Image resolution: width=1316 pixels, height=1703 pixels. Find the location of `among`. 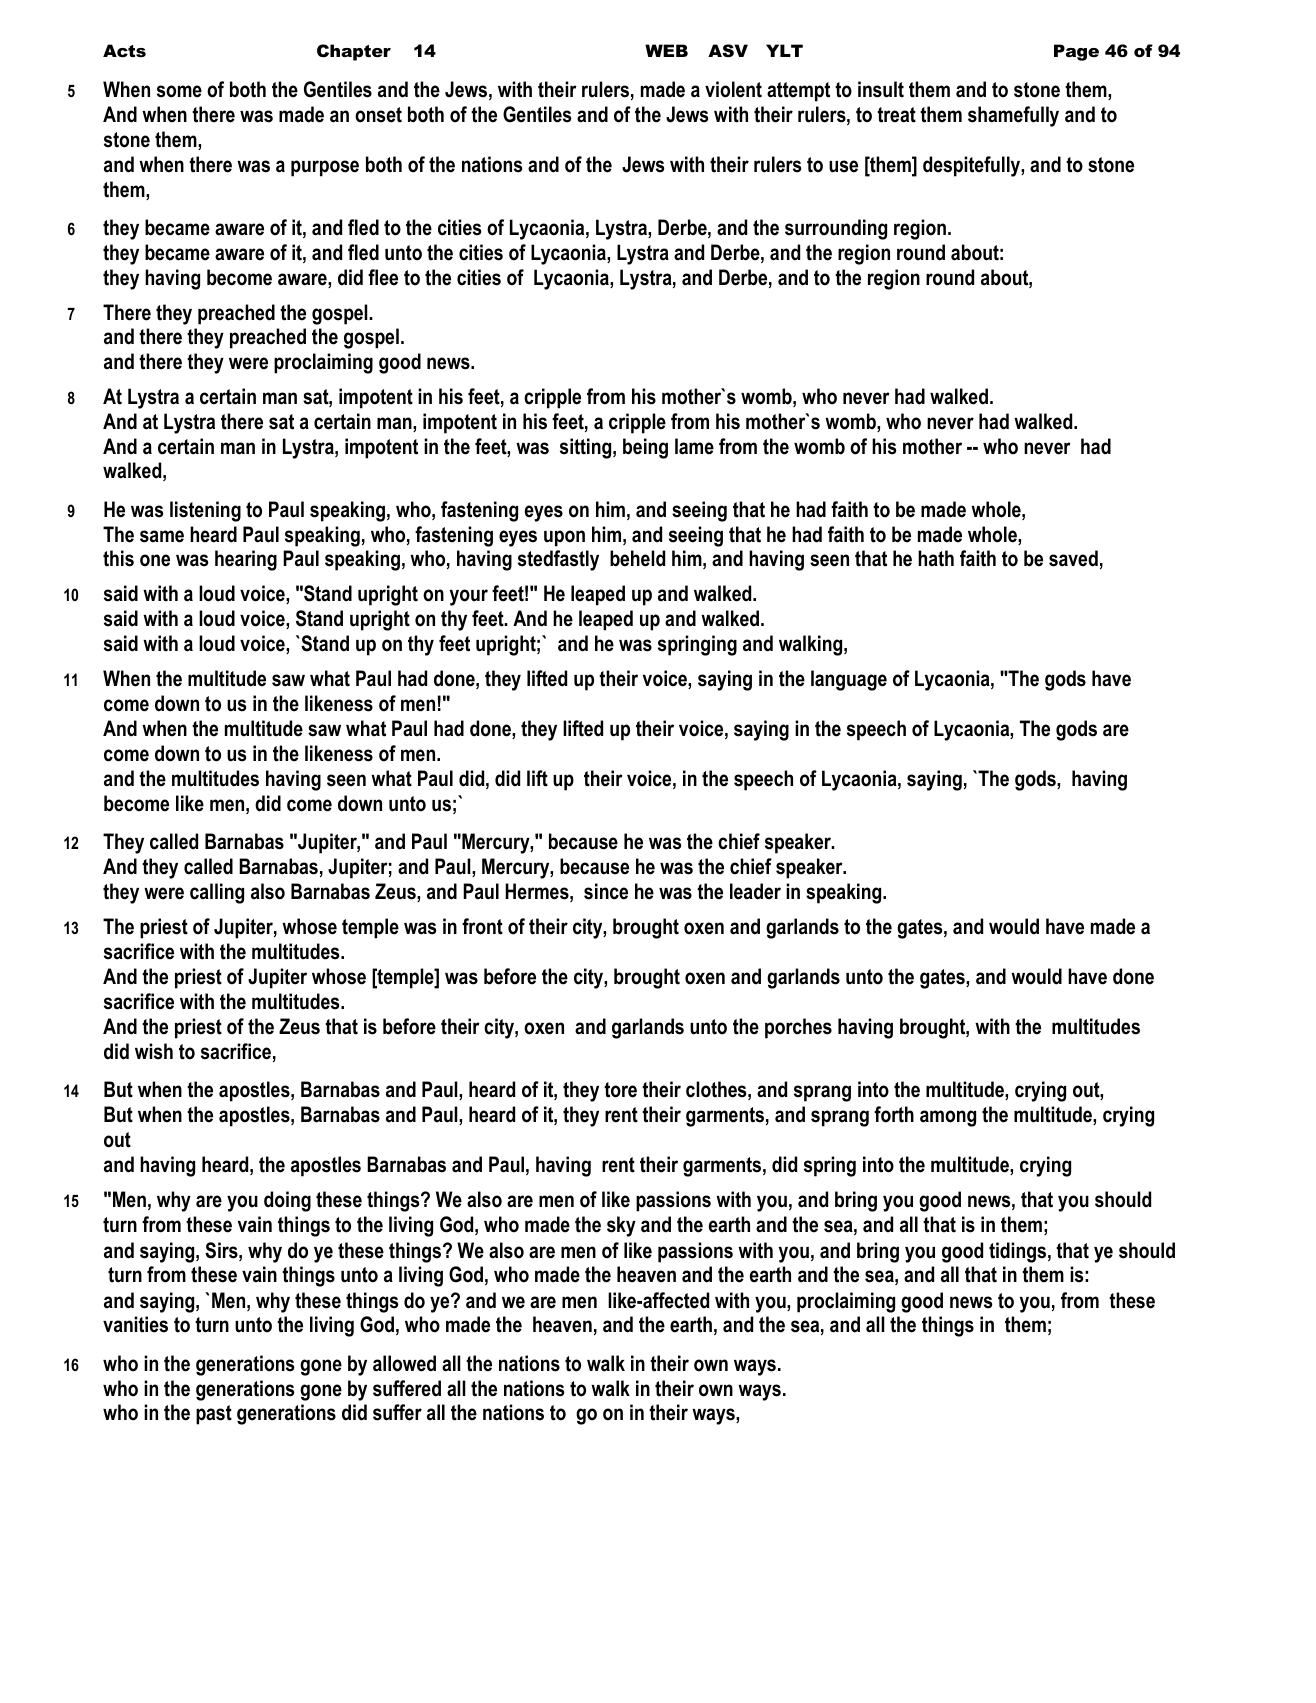

among is located at coordinates (948, 1118).
